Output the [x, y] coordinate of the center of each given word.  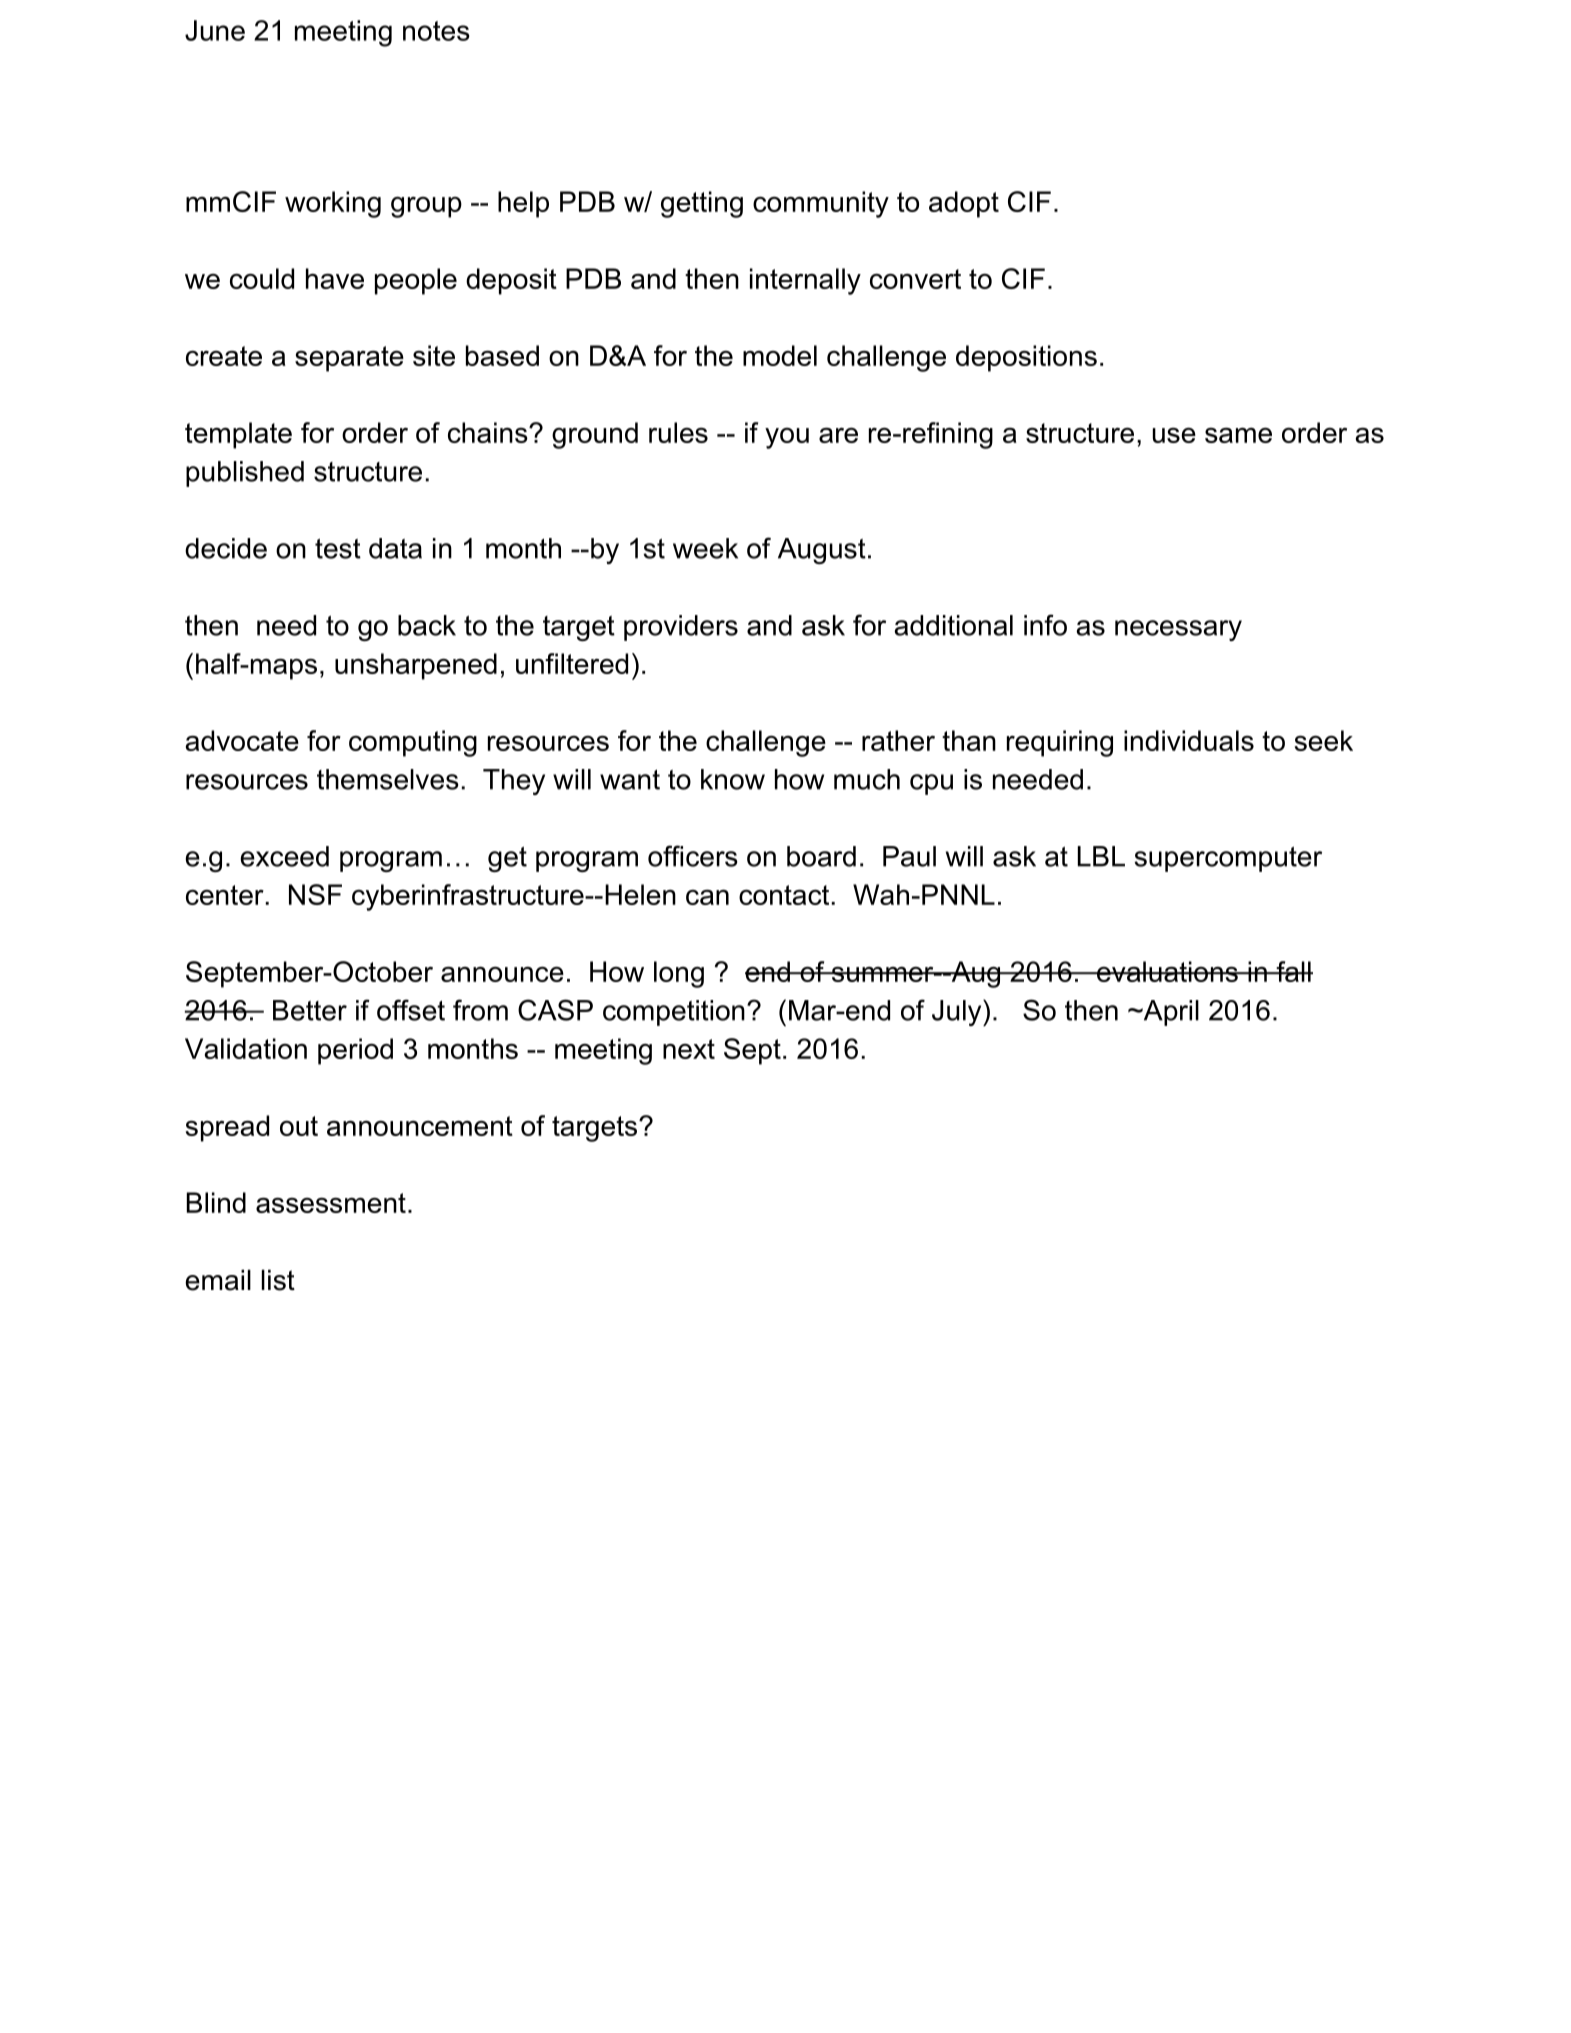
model [780, 355]
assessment [331, 1203]
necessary [1178, 630]
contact [784, 895]
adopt [964, 204]
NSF [315, 894]
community [821, 204]
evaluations [1167, 971]
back [427, 625]
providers [681, 628]
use [1174, 435]
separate [349, 359]
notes [436, 31]
